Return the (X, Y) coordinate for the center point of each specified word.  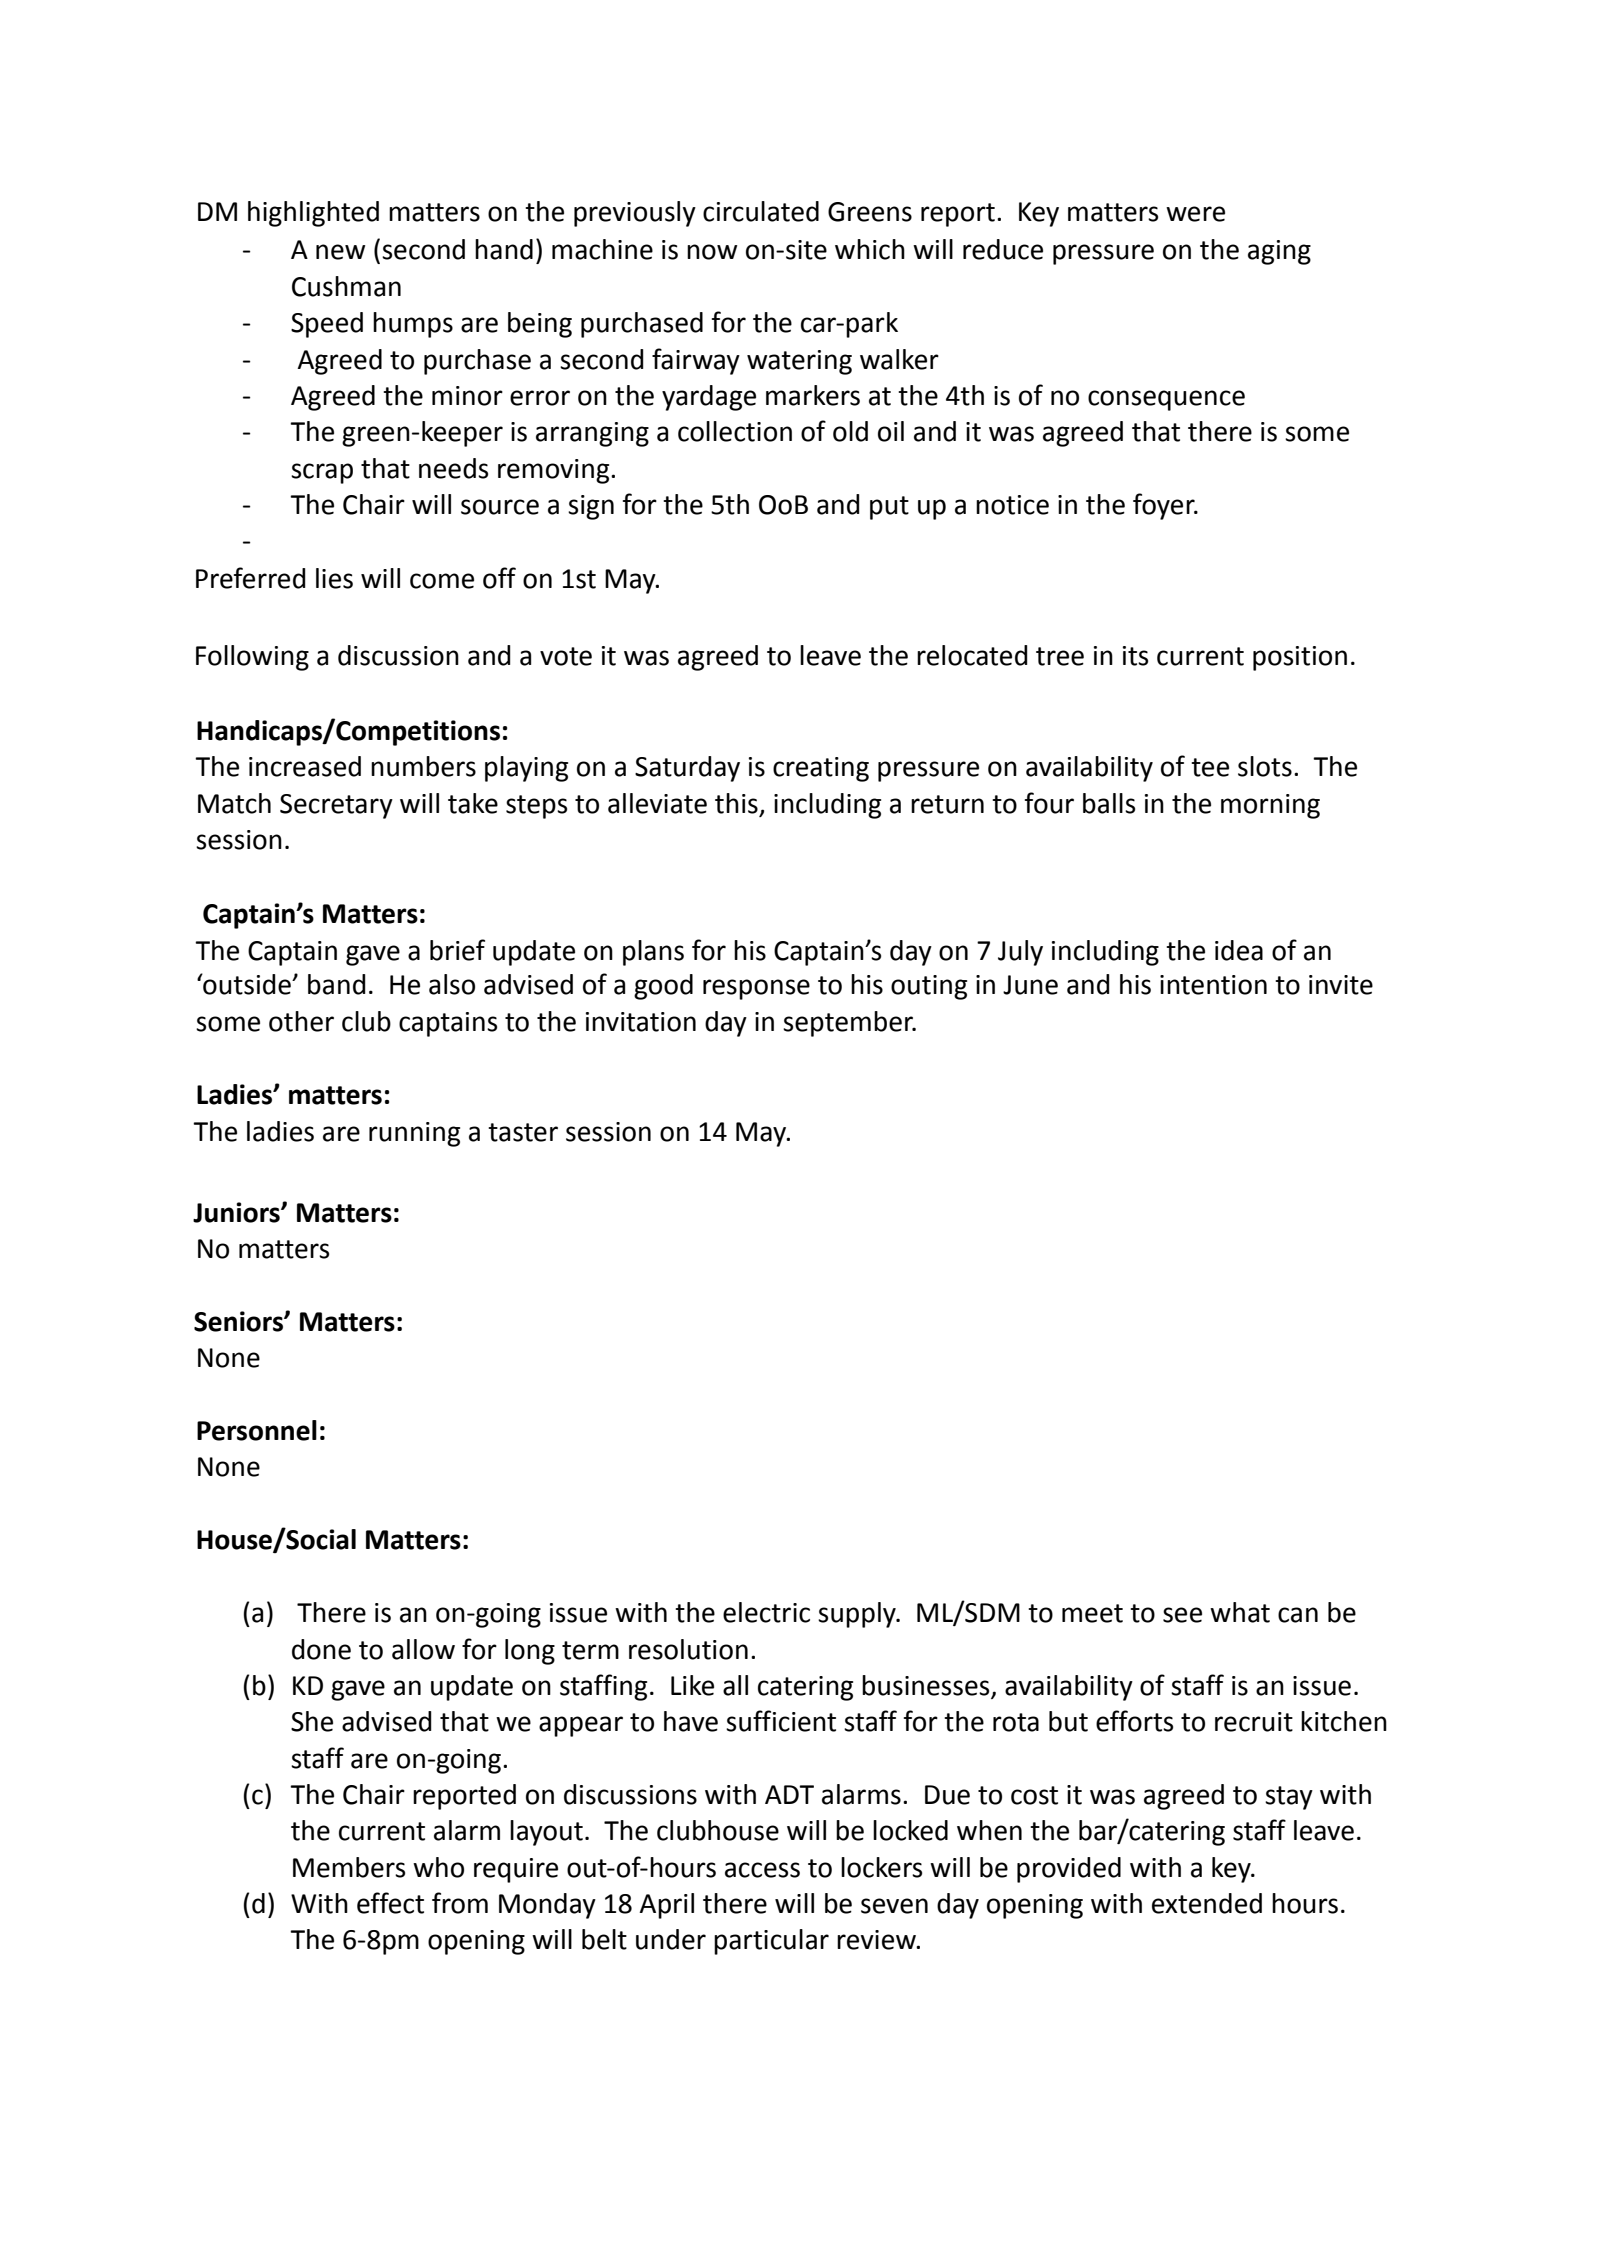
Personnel (257, 1430)
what (1240, 1612)
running (414, 1134)
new (340, 252)
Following (252, 658)
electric (766, 1612)
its (1135, 656)
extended (1207, 1903)
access (762, 1870)
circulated (761, 211)
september (849, 1024)
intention (1213, 985)
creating (821, 769)
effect (390, 1903)
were (1195, 214)
